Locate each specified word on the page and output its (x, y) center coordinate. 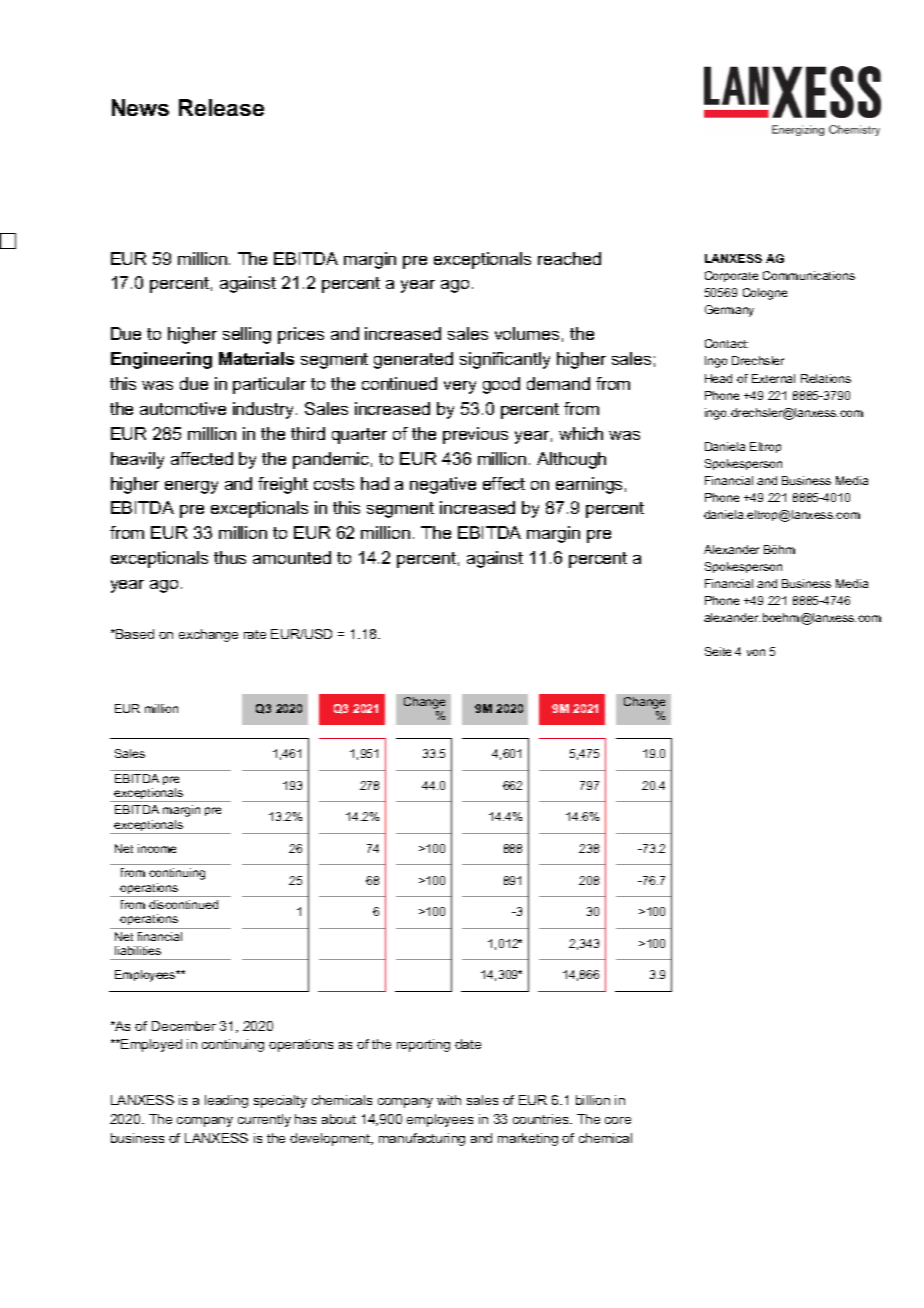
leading (226, 1101)
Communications (809, 275)
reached (569, 258)
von (756, 652)
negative (443, 485)
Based (134, 634)
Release (221, 107)
